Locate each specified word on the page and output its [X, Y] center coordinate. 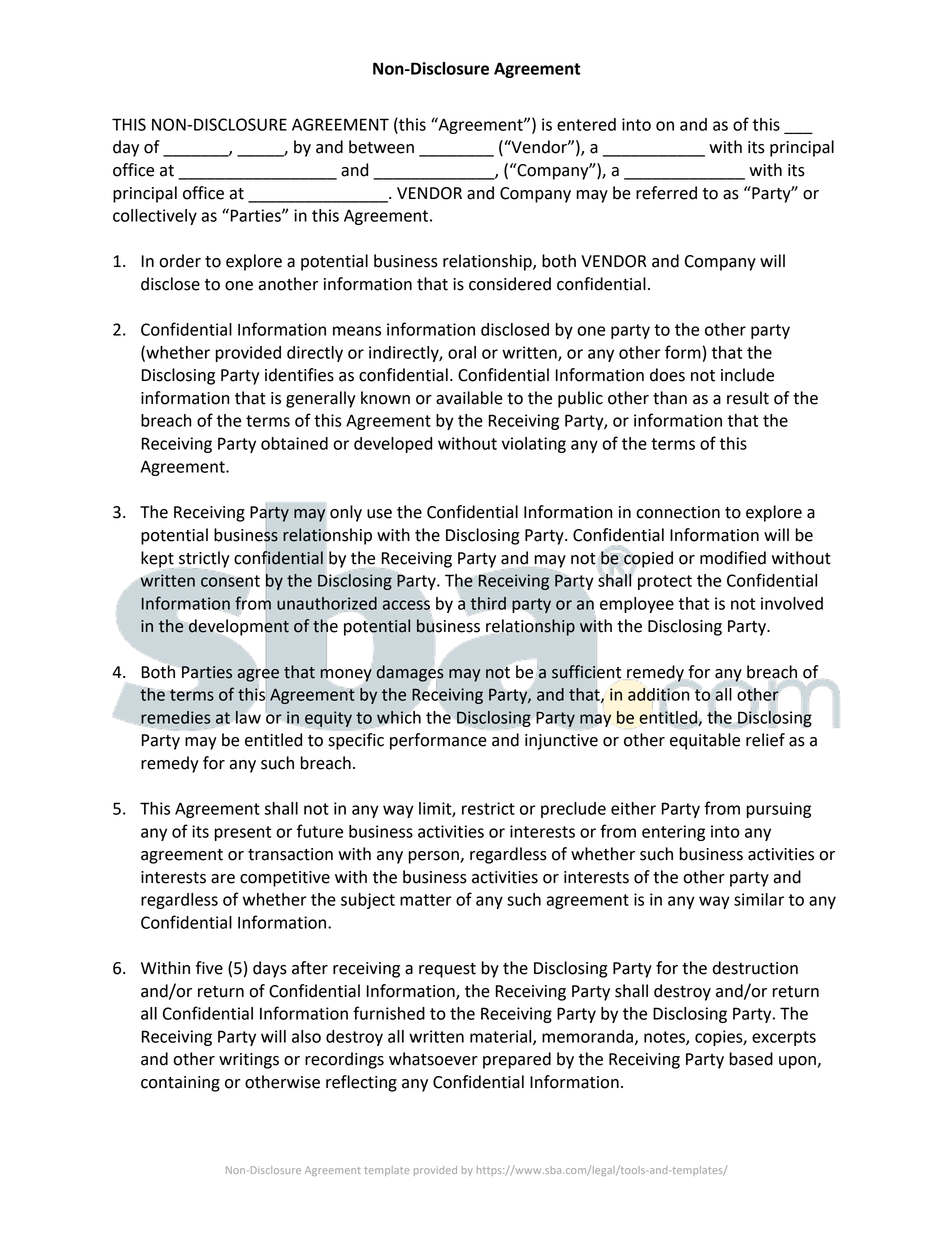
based [751, 1059]
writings [249, 1061]
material [502, 1037]
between [381, 147]
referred [666, 193]
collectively [155, 217]
